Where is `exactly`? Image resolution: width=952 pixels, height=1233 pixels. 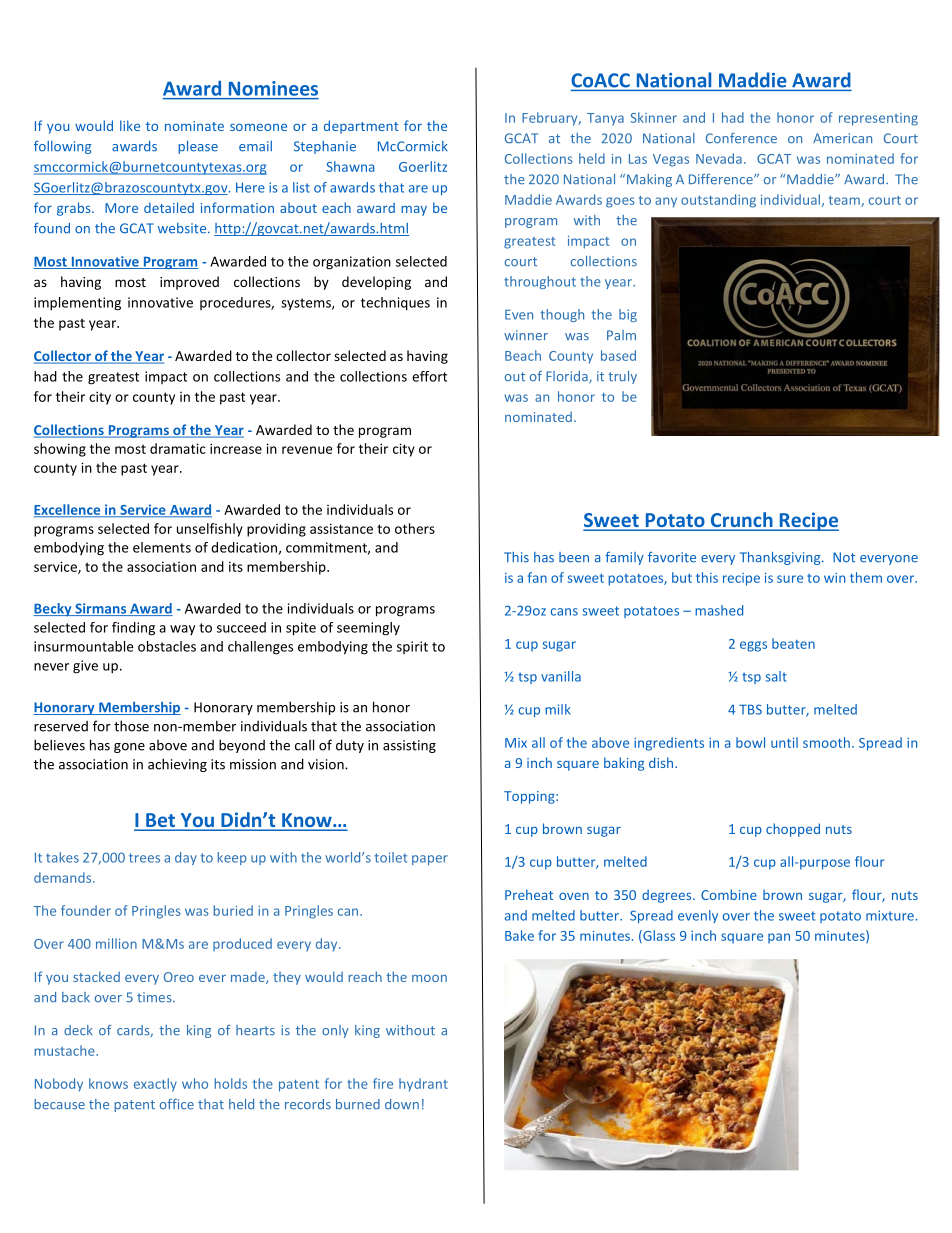
exactly is located at coordinates (155, 1085).
